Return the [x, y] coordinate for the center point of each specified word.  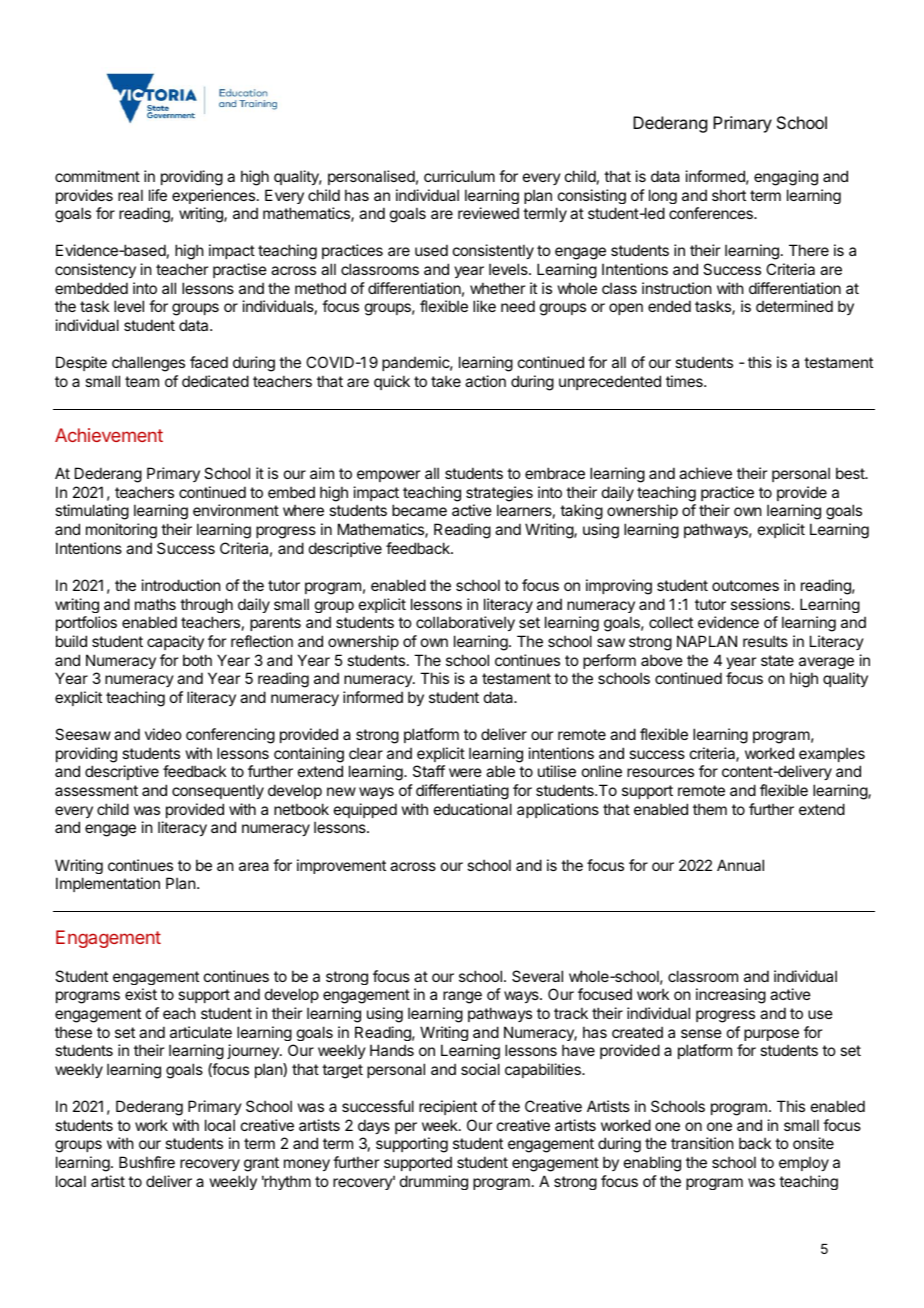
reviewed [488, 213]
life [158, 195]
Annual [740, 865]
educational [473, 809]
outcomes [745, 585]
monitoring [121, 531]
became [419, 510]
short [729, 195]
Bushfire [147, 1162]
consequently [218, 791]
